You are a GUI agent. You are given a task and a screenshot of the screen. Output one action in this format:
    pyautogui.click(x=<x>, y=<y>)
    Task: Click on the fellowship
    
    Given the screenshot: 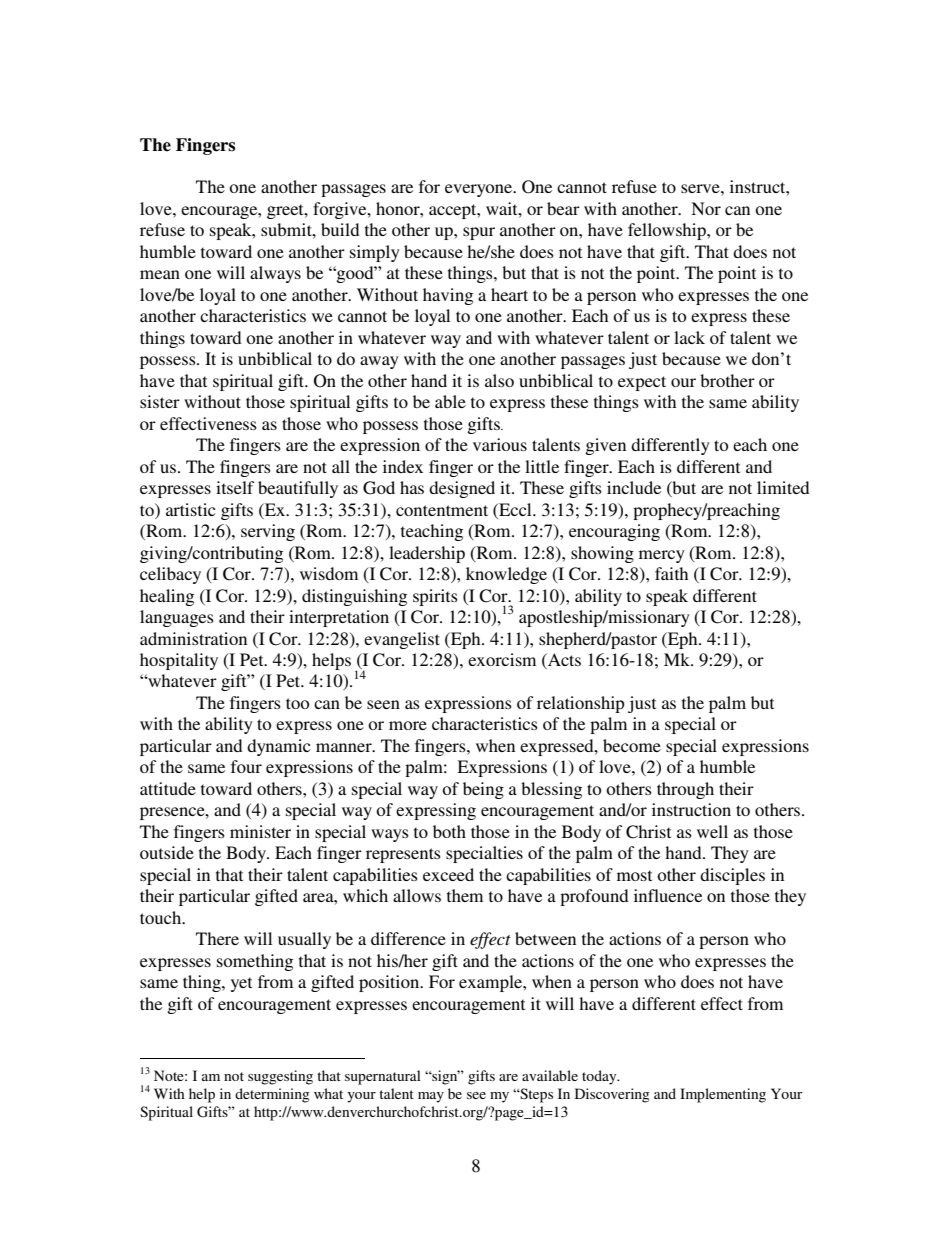 What is the action you would take?
    pyautogui.click(x=668, y=231)
